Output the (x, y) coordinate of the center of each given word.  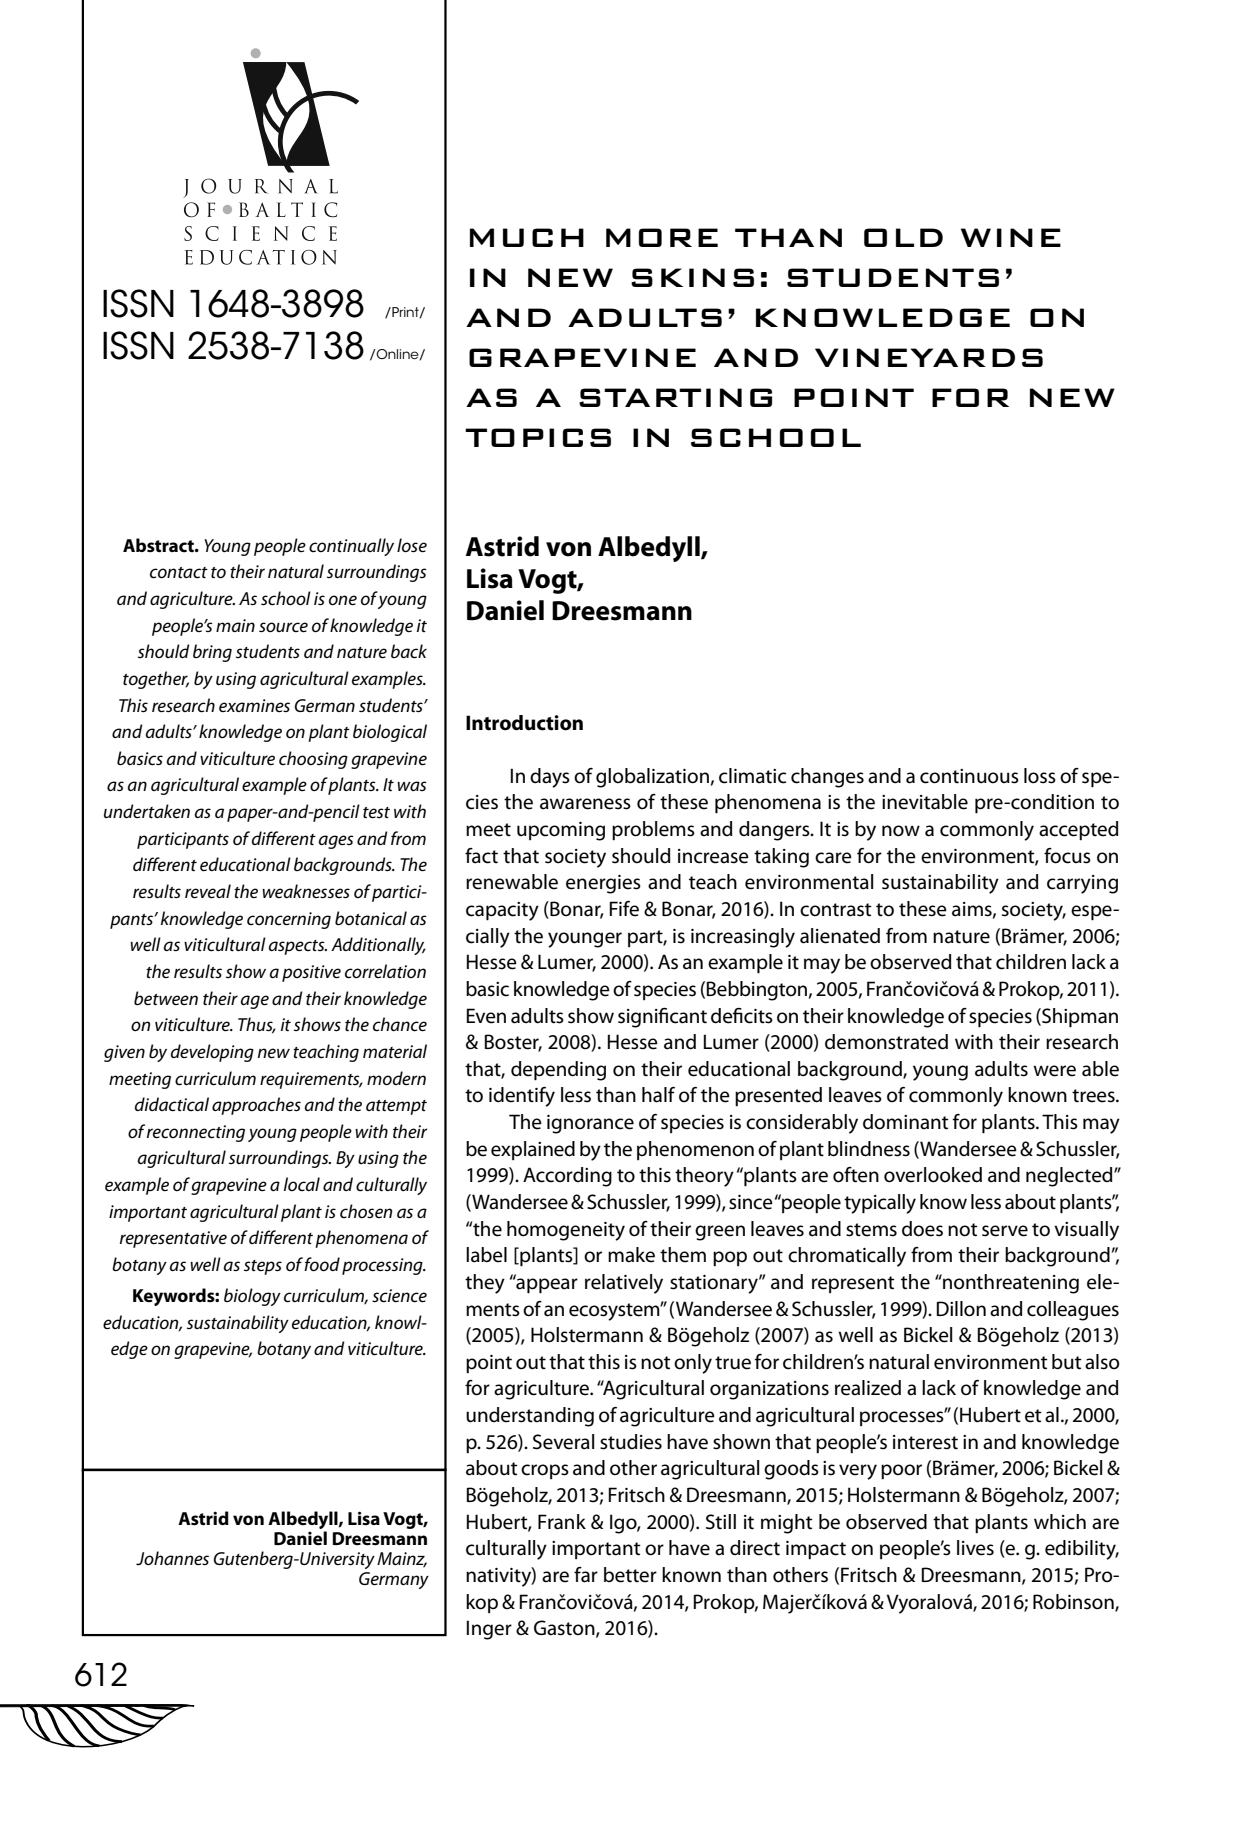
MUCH (527, 237)
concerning (289, 920)
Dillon (961, 1309)
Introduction (524, 723)
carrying (1082, 884)
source (283, 627)
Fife (624, 909)
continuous (969, 776)
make (631, 1255)
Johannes (172, 1558)
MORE (662, 237)
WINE (1011, 237)
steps (263, 1267)
